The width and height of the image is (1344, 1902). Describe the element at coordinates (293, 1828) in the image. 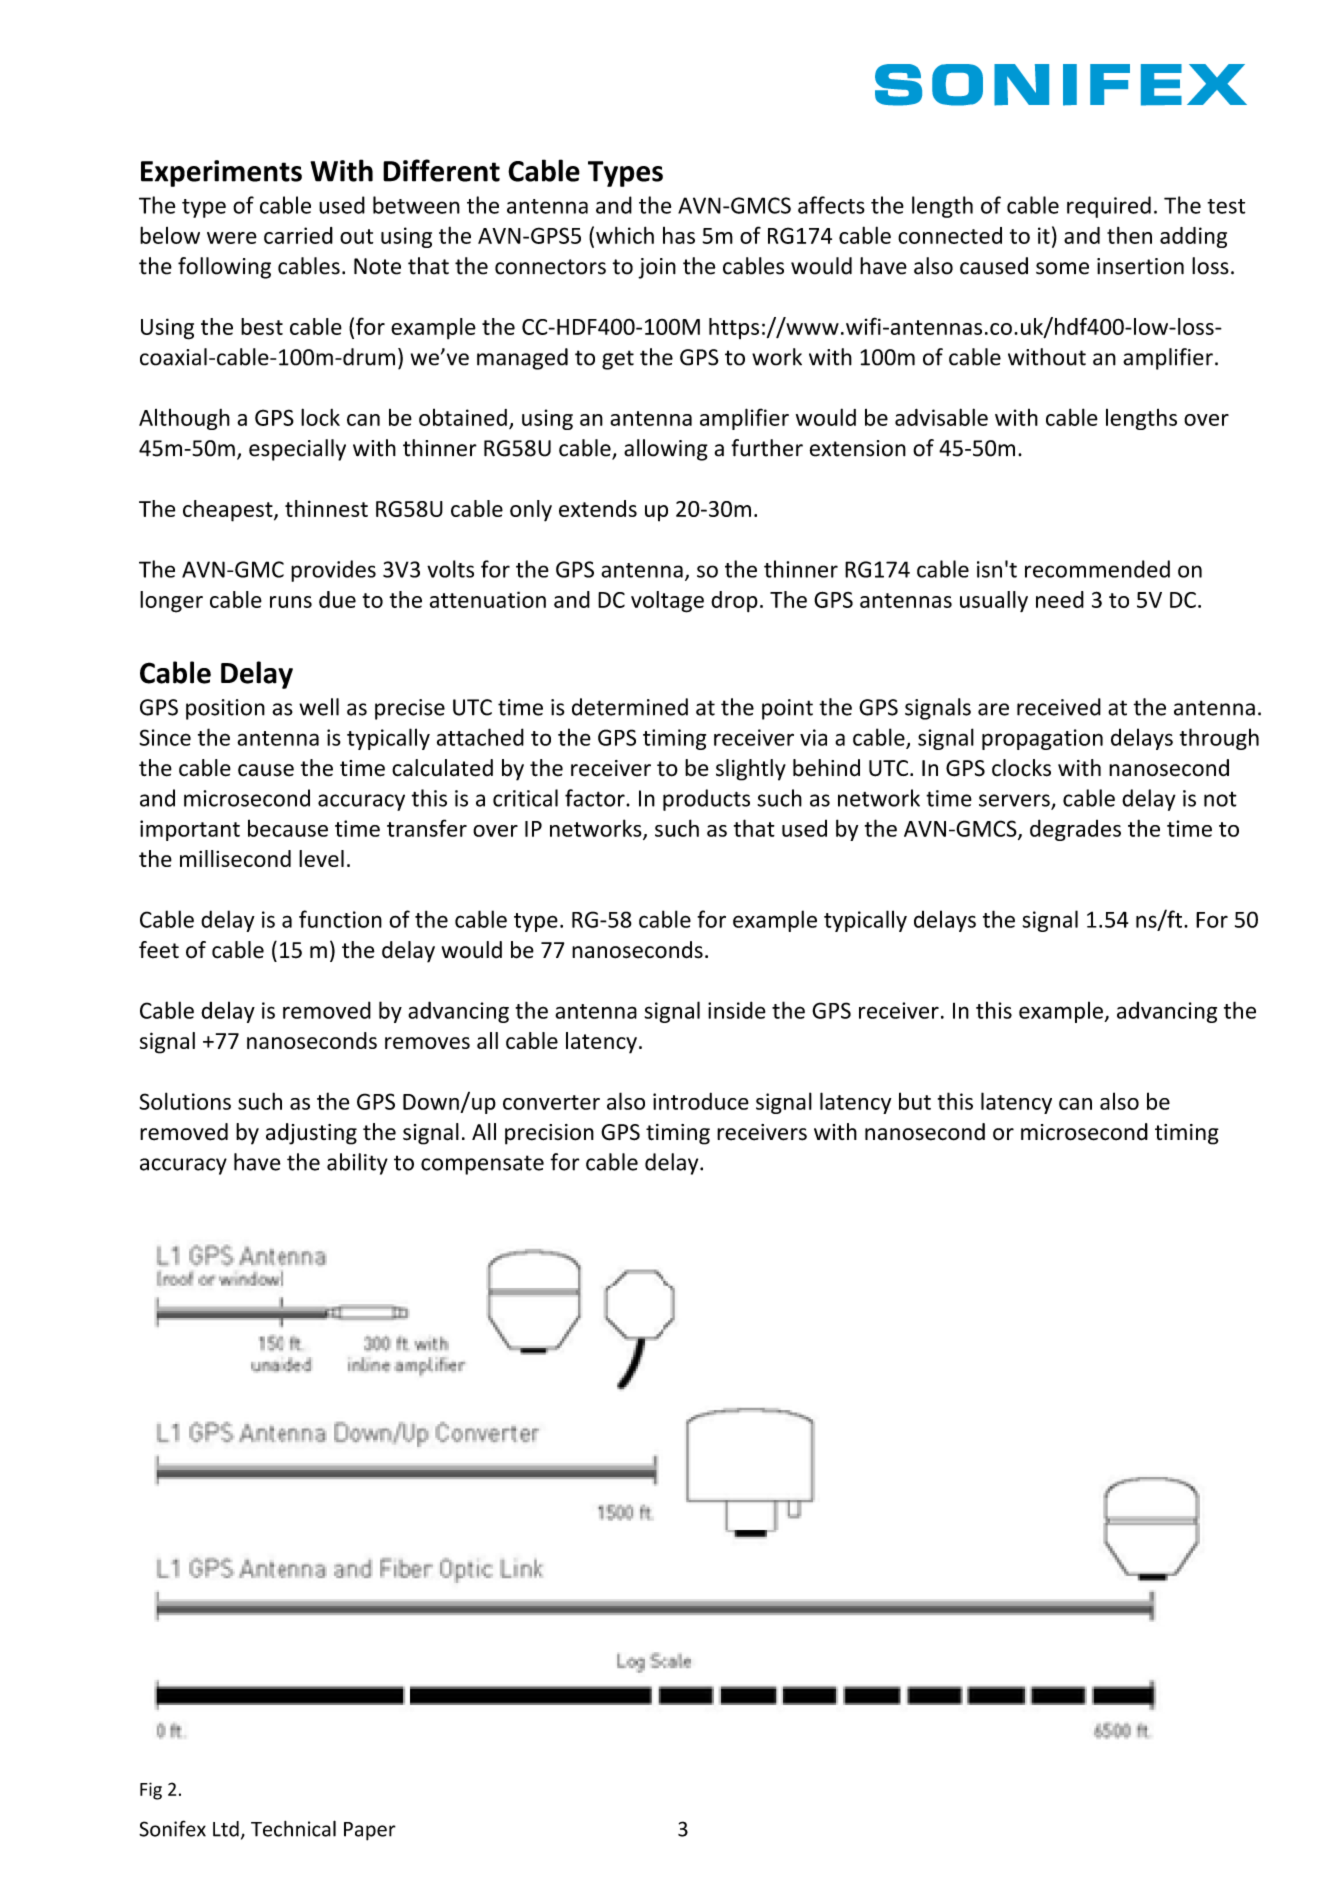

I see `Technical` at that location.
